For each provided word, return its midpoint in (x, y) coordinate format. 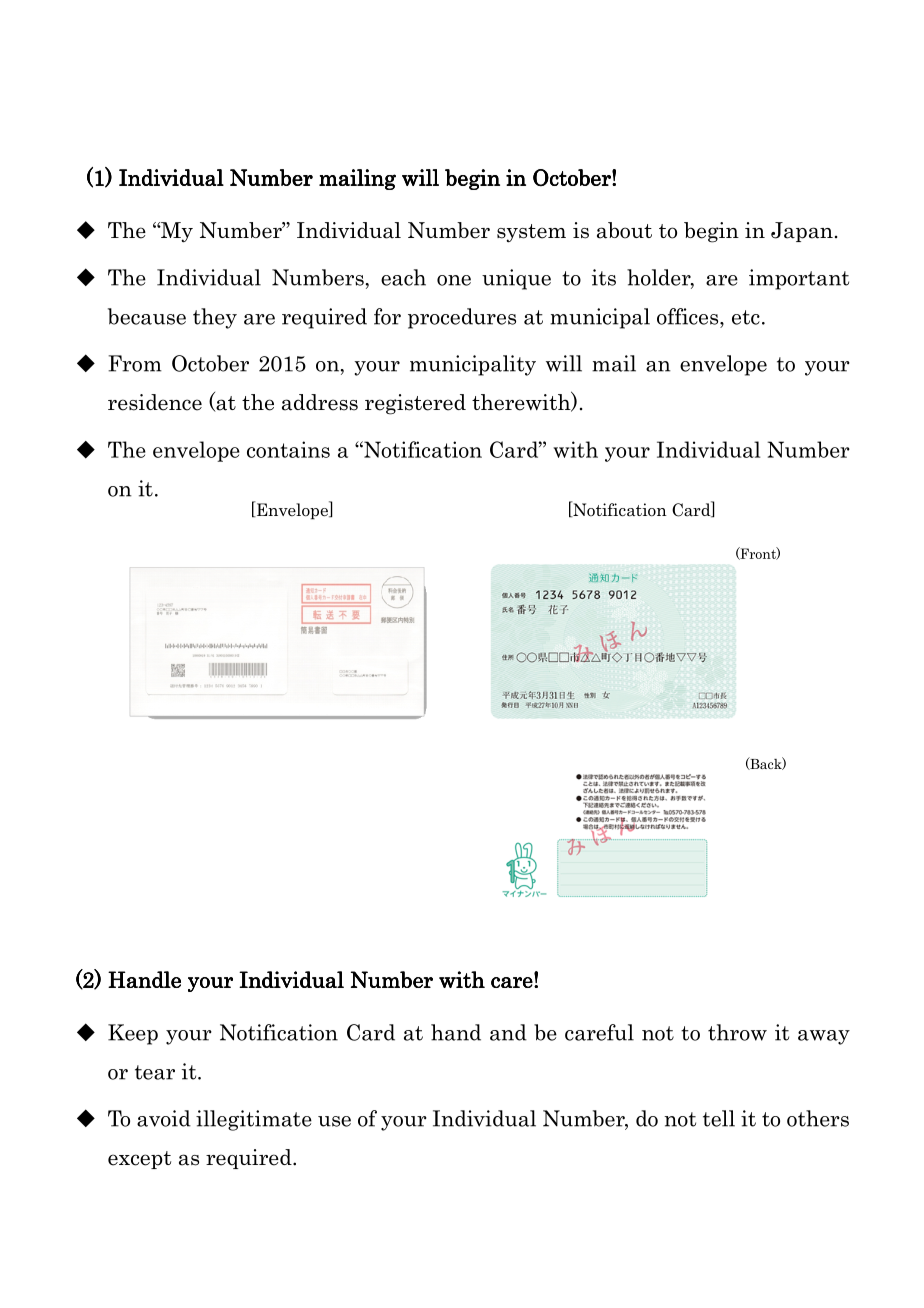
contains (288, 449)
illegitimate (254, 1120)
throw (737, 1032)
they (215, 318)
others (818, 1118)
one (454, 280)
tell (719, 1118)
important (799, 279)
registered (415, 404)
